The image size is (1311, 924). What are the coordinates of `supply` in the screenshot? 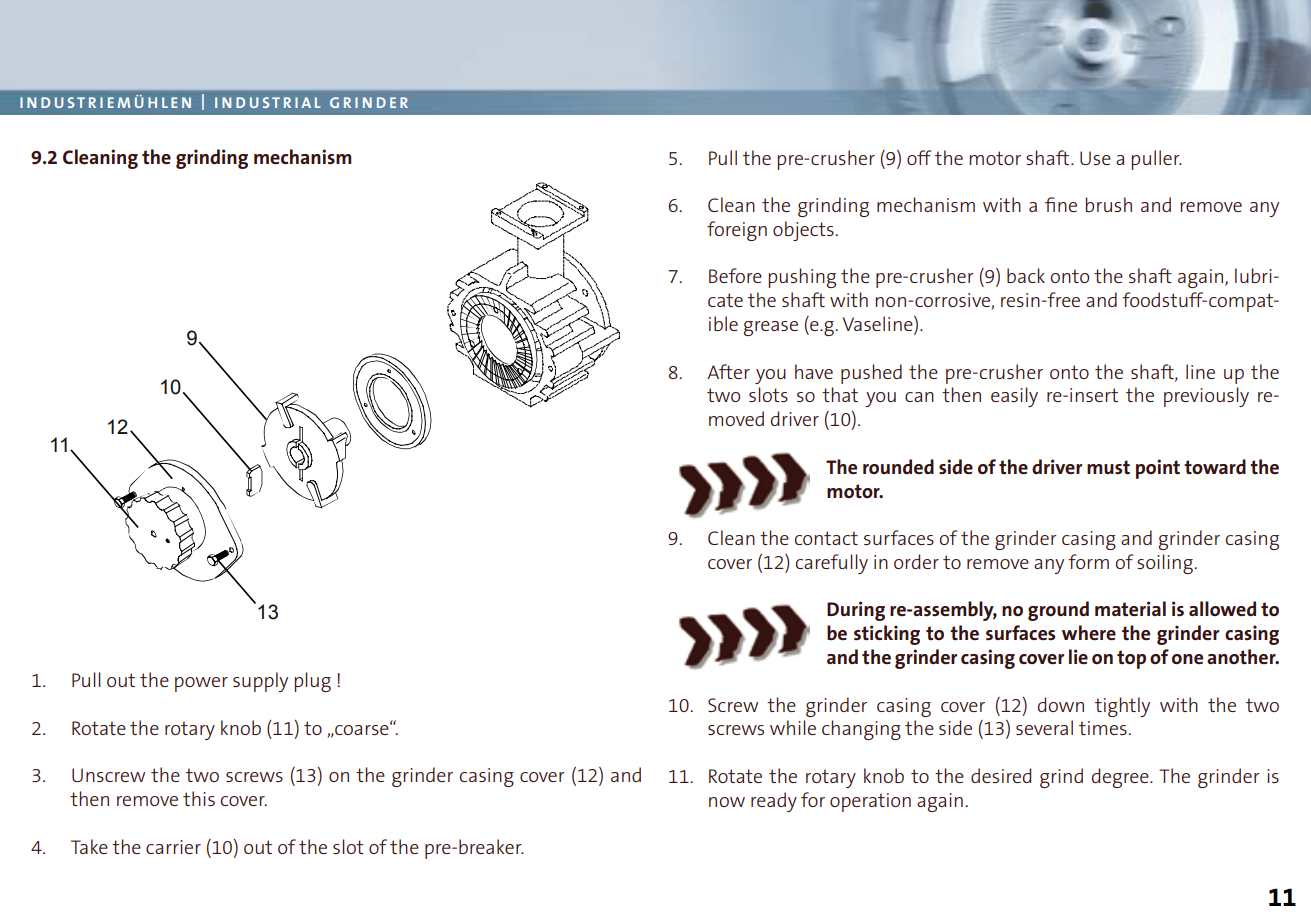 It's located at (260, 682).
